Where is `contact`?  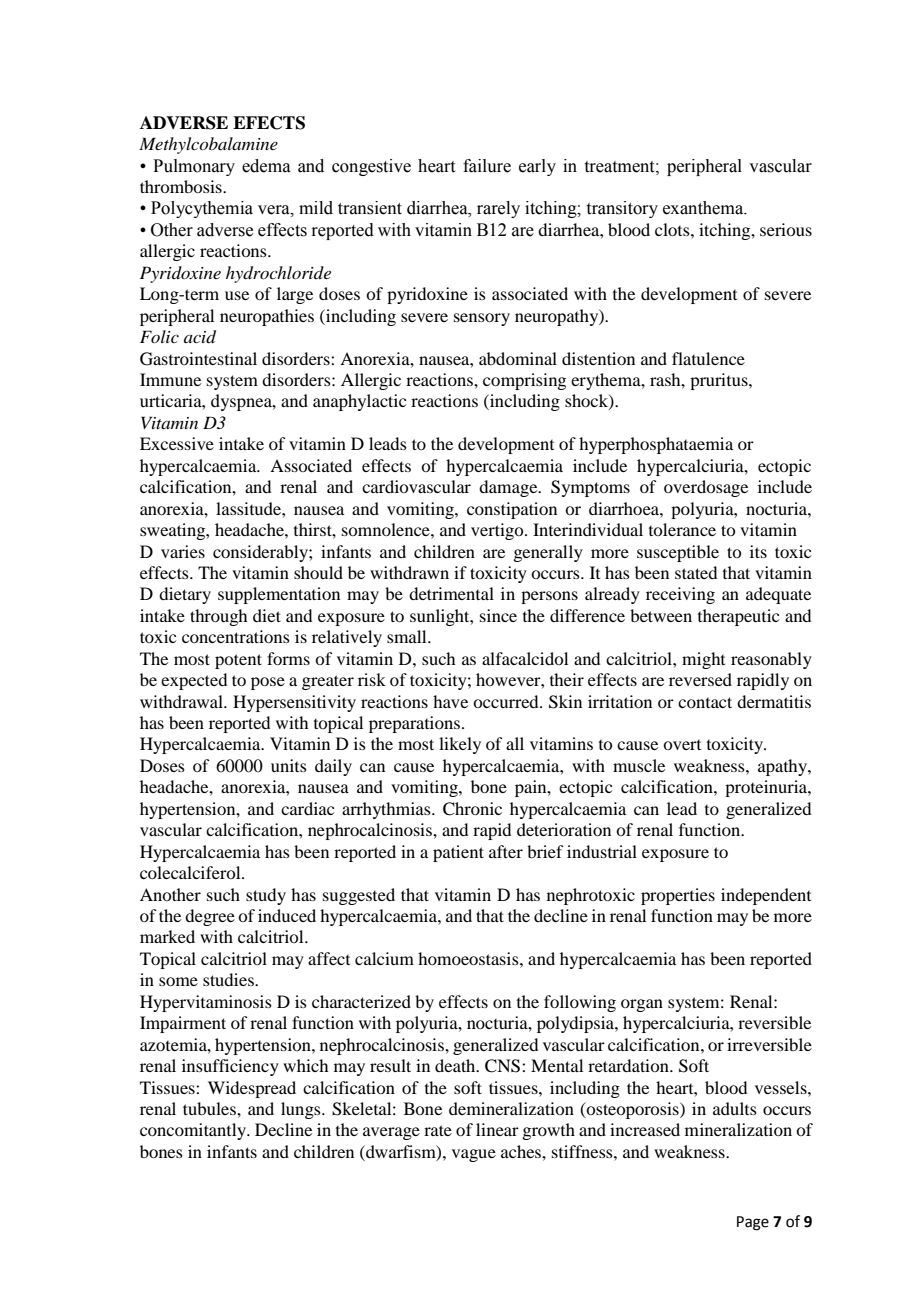 contact is located at coordinates (705, 702).
